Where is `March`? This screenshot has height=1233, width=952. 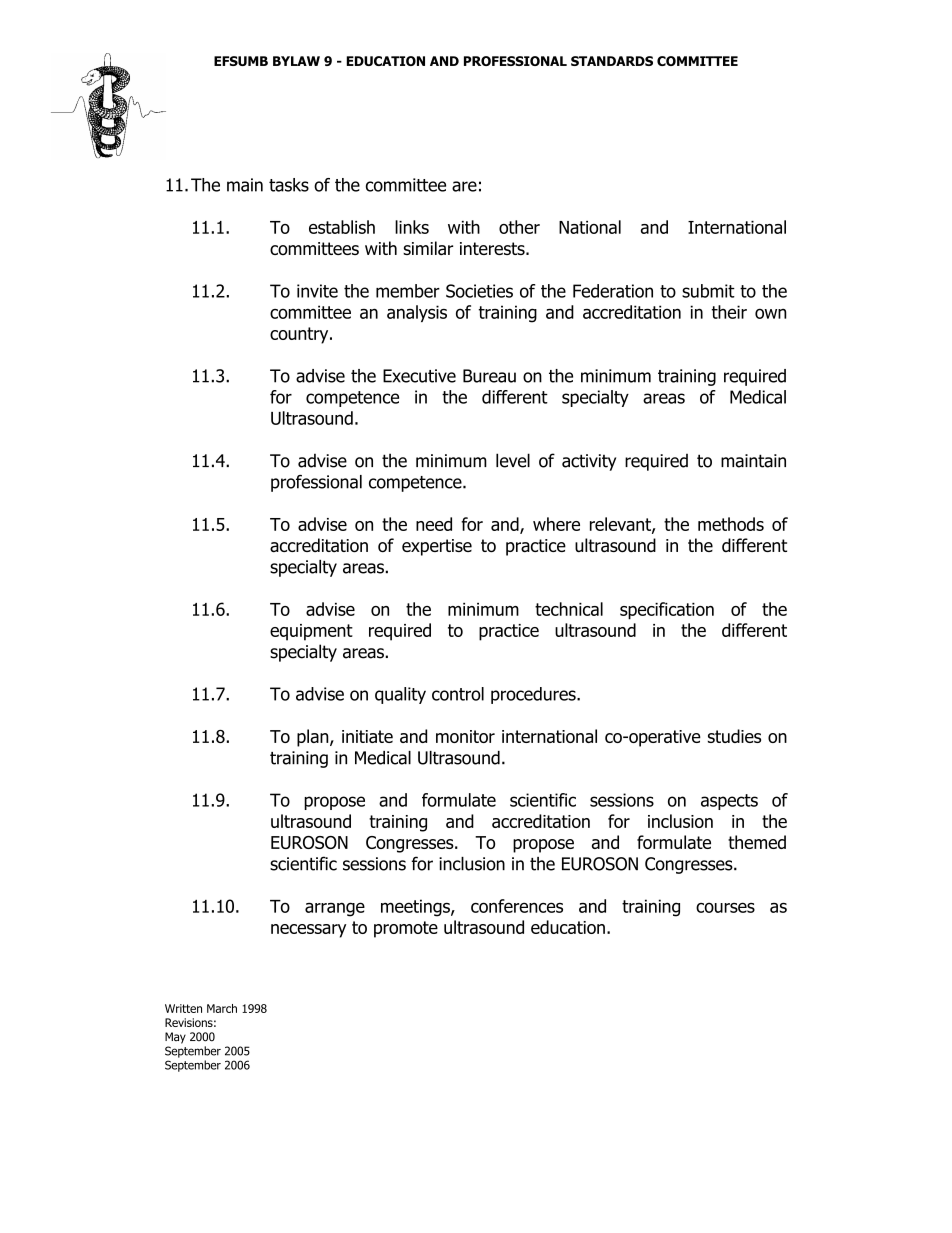 March is located at coordinates (222, 1008).
